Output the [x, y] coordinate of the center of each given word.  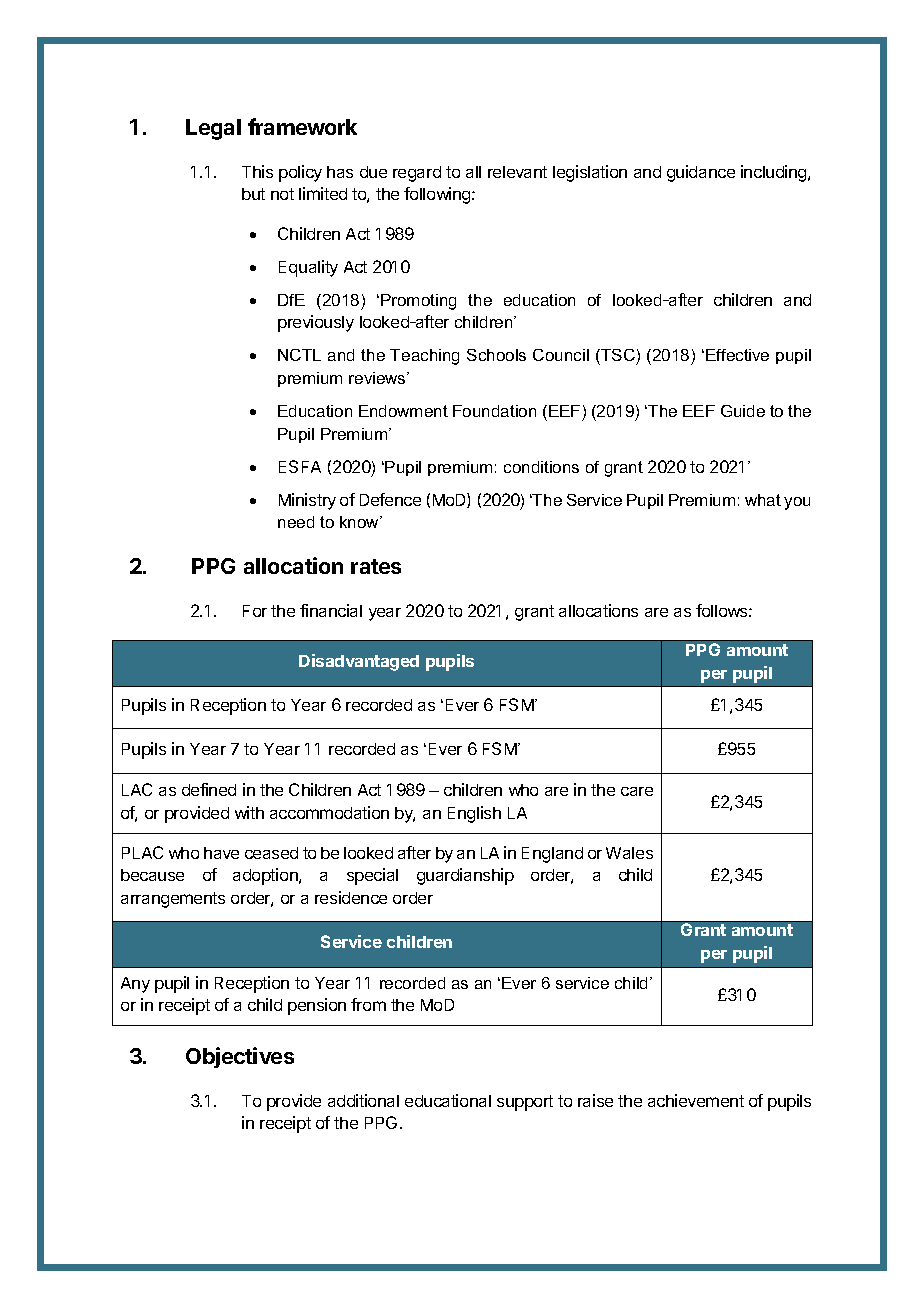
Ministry [307, 501]
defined [209, 789]
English [474, 814]
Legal [213, 129]
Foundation [494, 411]
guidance [701, 173]
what [763, 500]
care [637, 791]
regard [417, 174]
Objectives [240, 1057]
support [525, 1103]
